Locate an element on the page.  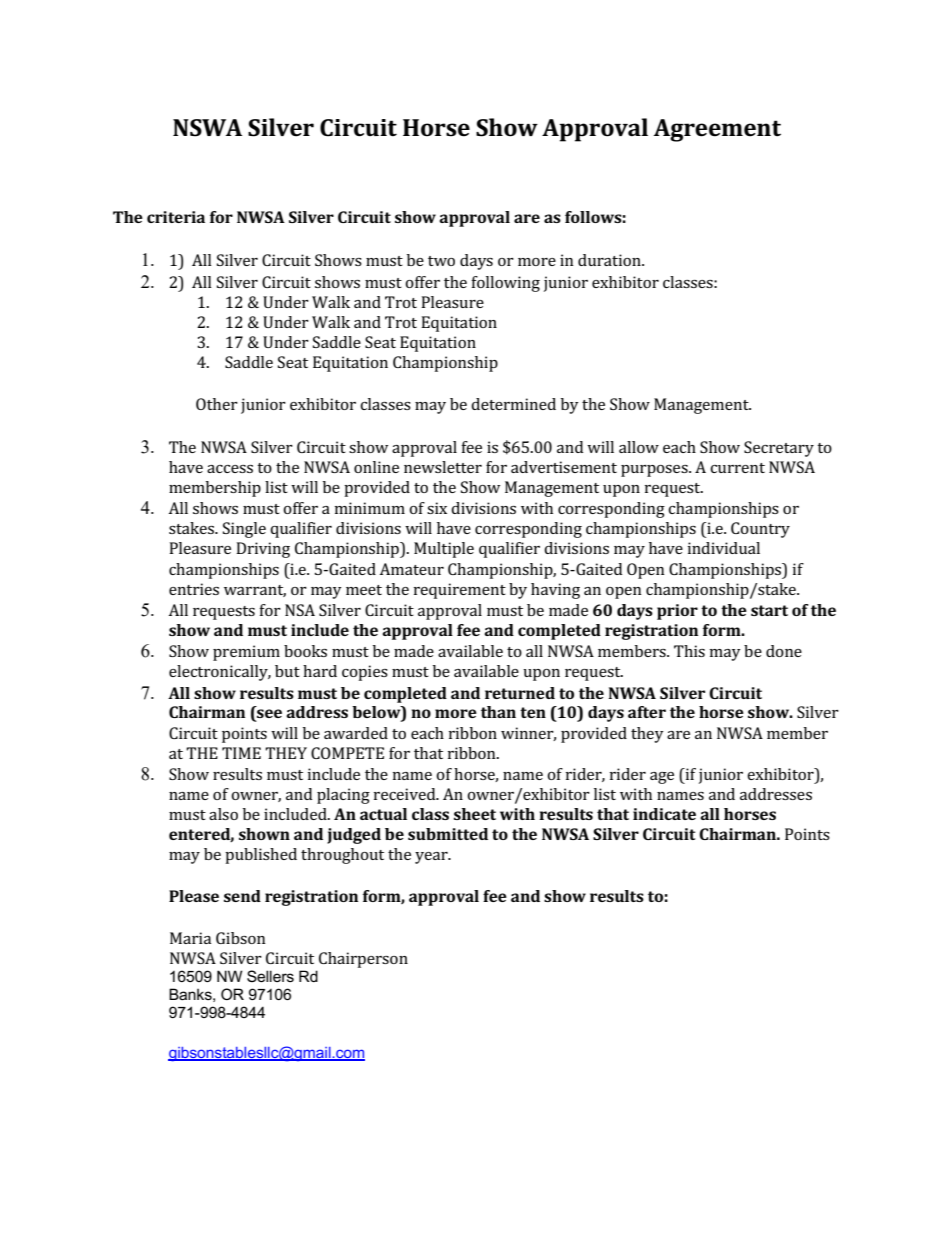
Sellers is located at coordinates (270, 976).
